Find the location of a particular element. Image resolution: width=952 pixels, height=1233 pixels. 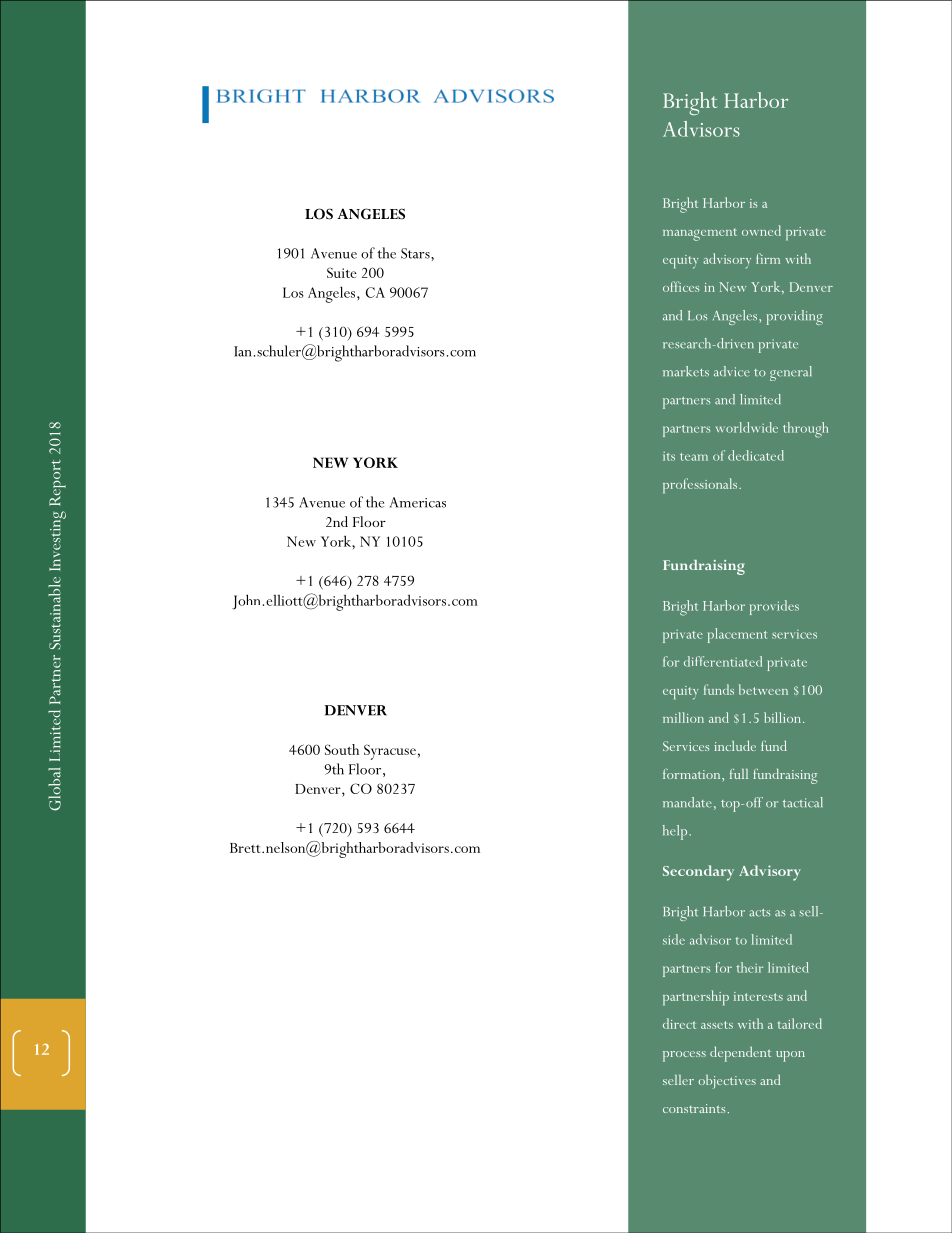

help is located at coordinates (676, 832).
